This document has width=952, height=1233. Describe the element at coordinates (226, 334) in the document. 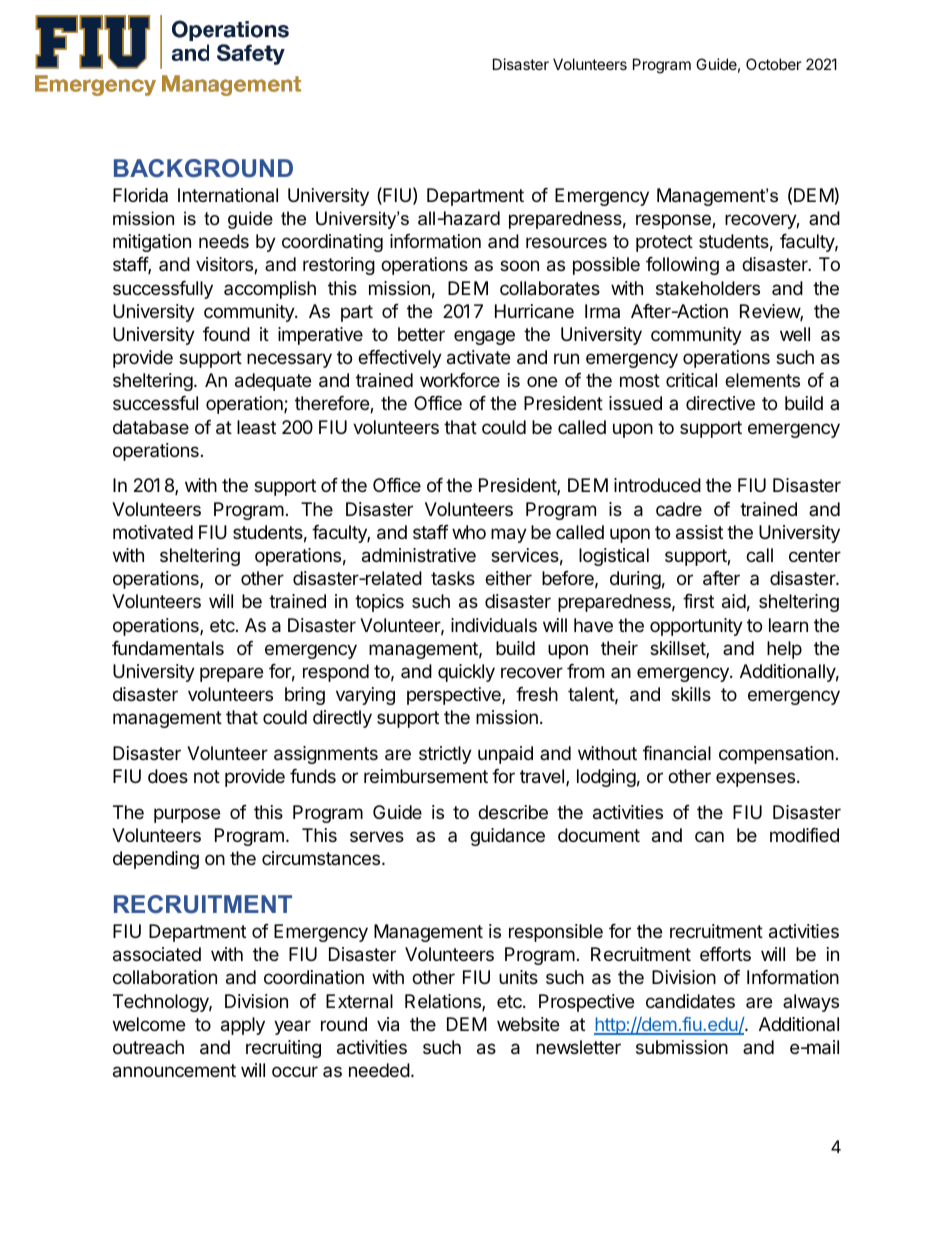

I see `found` at that location.
